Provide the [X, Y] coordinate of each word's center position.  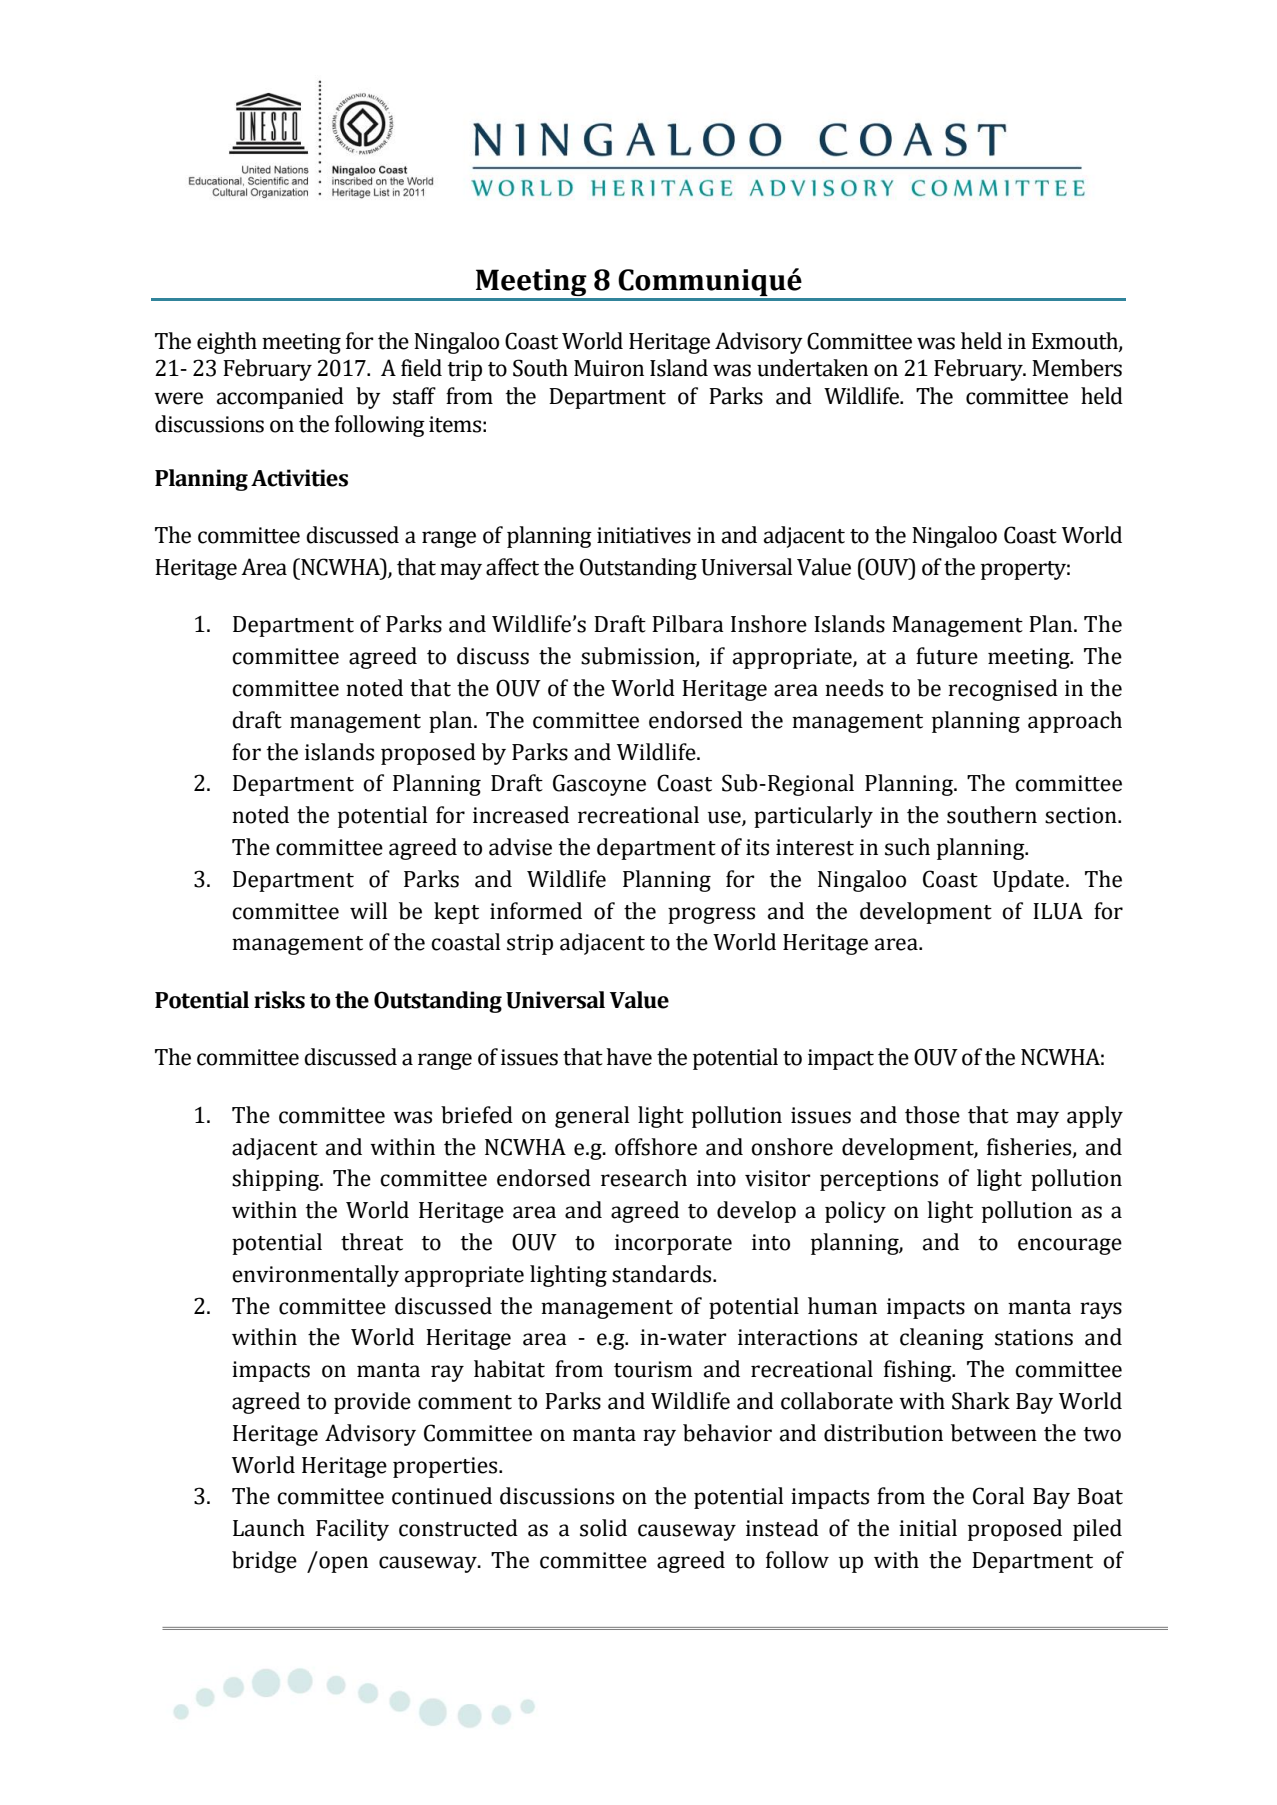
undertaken [812, 368]
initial [928, 1528]
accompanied [280, 398]
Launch [269, 1528]
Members [1077, 368]
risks [279, 1000]
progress [711, 915]
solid [603, 1528]
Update [1028, 881]
